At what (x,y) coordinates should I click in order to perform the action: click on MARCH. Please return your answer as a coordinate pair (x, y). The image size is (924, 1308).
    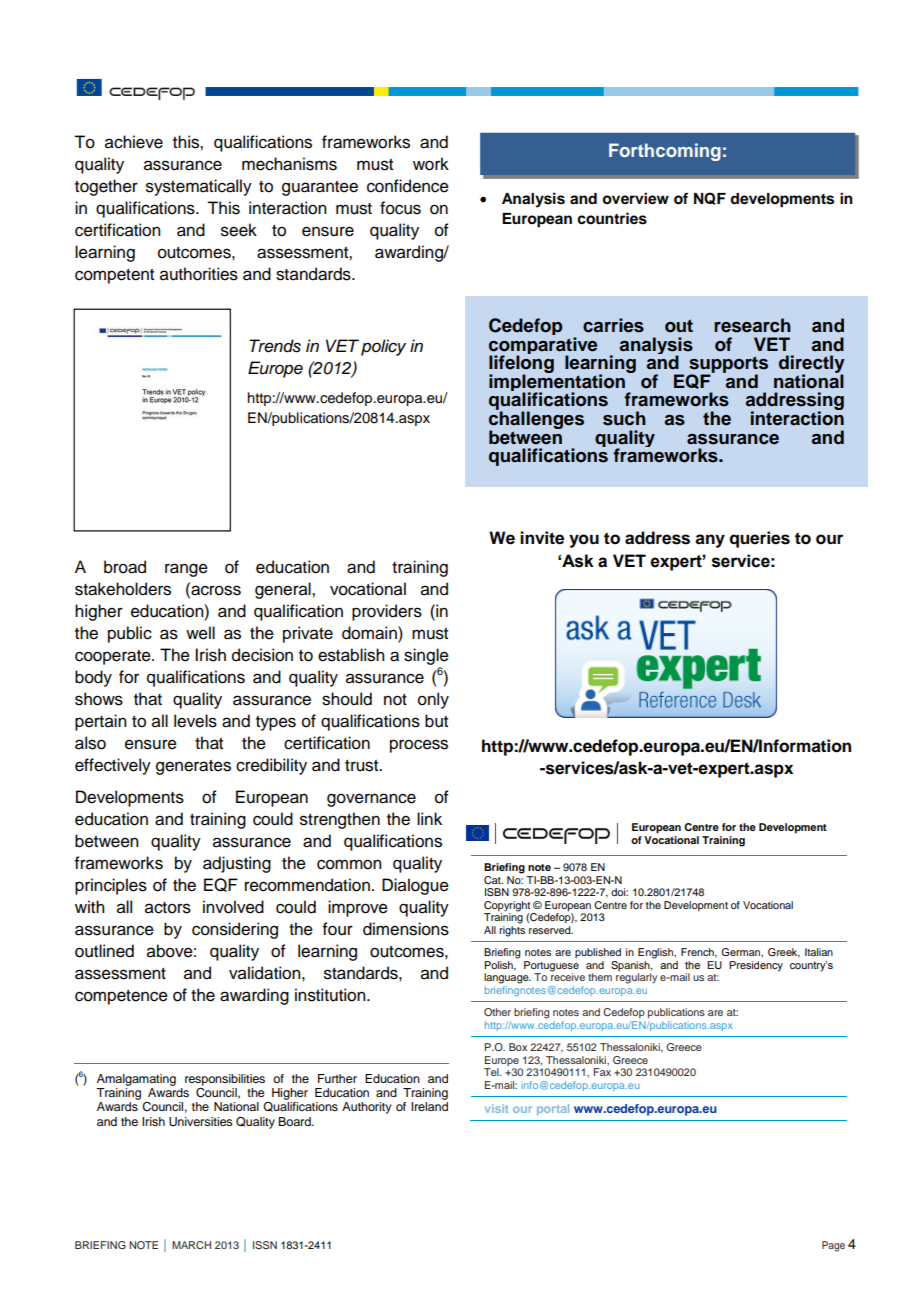
    Looking at the image, I should click on (191, 1245).
